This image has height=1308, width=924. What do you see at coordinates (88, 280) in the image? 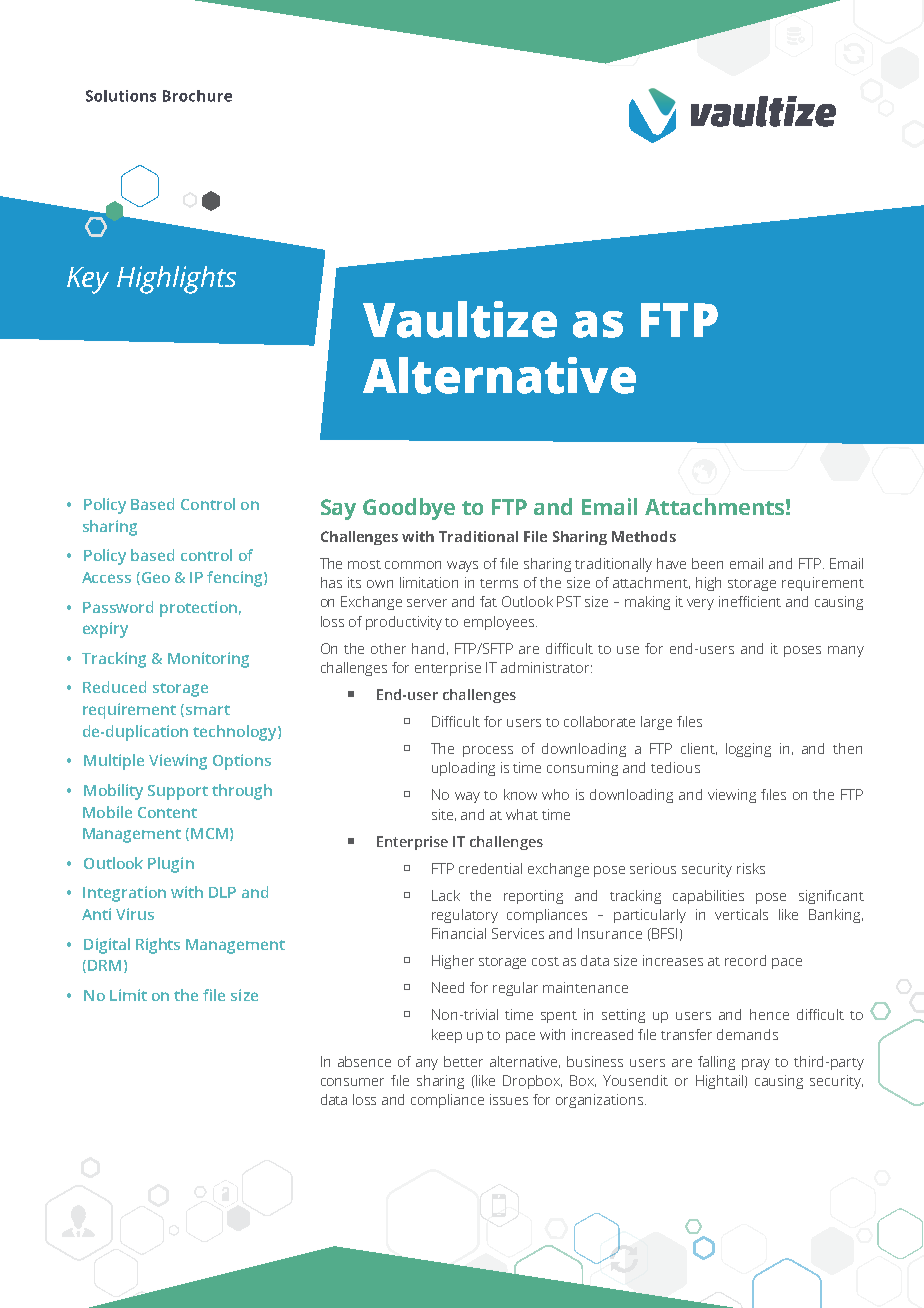
I see `Key` at bounding box center [88, 280].
